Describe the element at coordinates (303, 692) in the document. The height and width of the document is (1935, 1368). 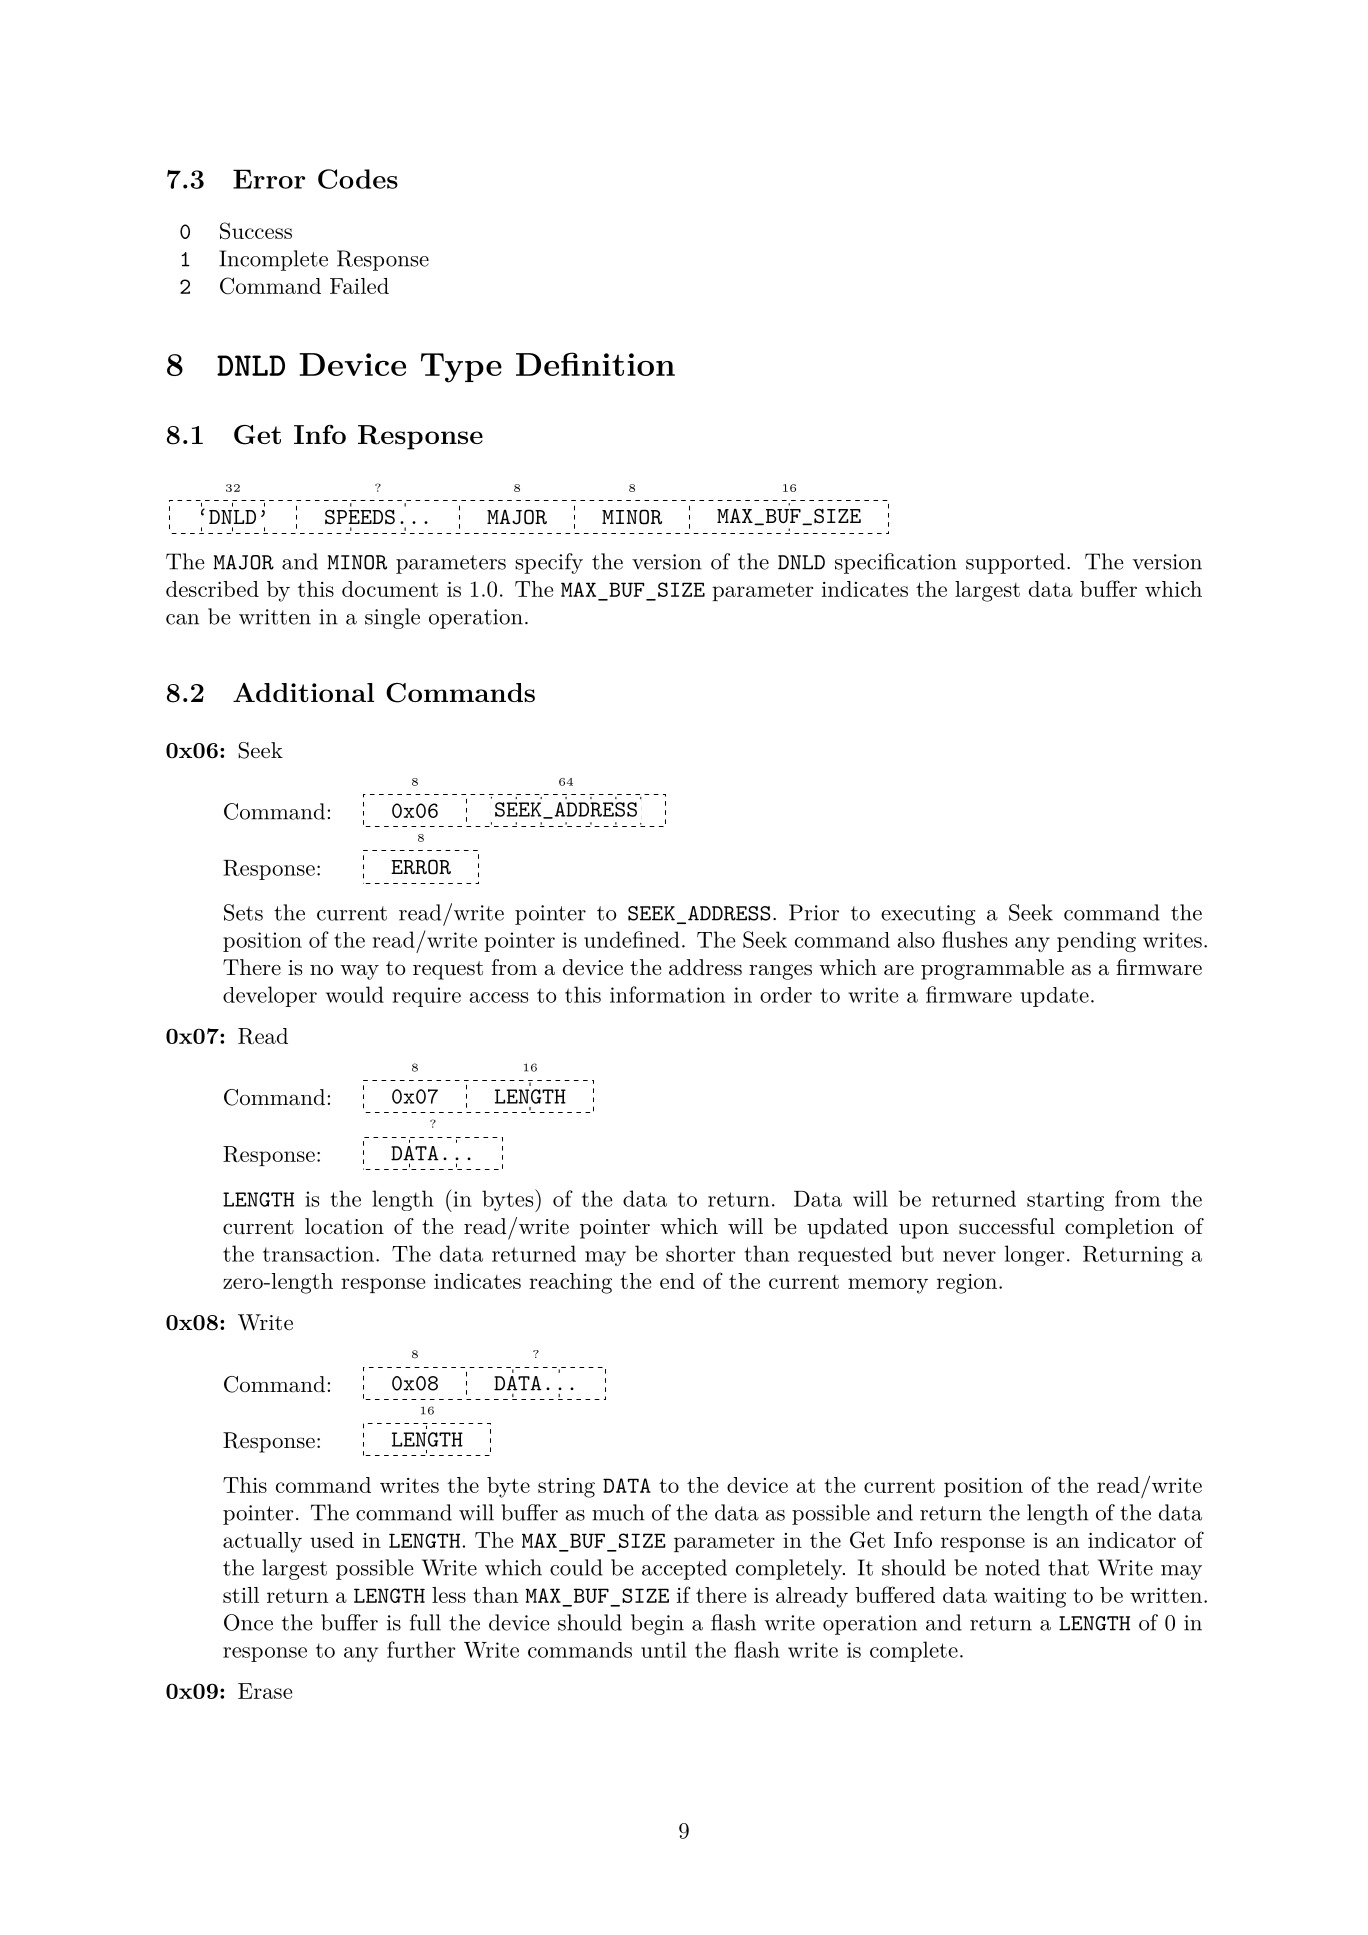
I see `Additional` at that location.
